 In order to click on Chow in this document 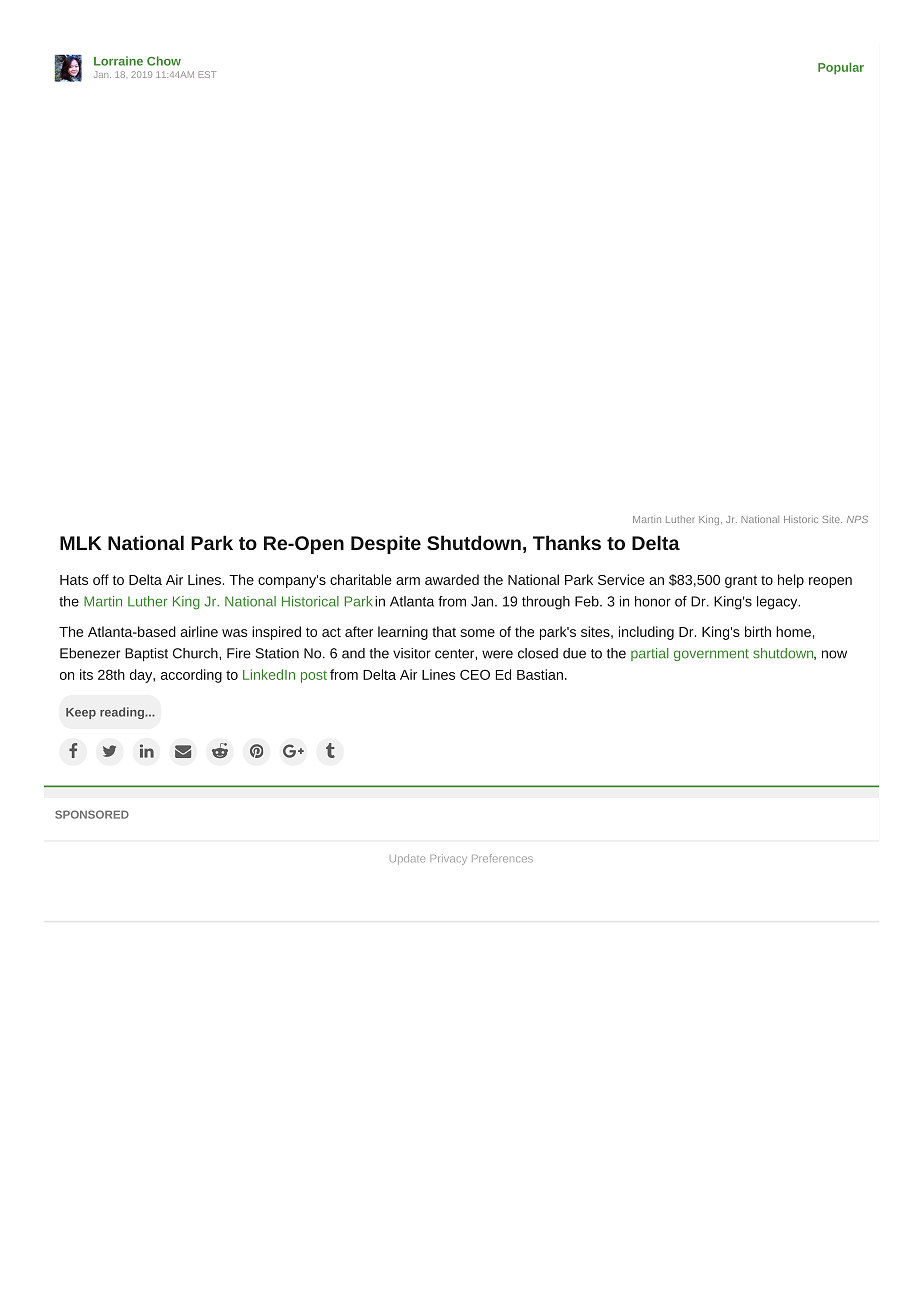, I will do `click(164, 61)`.
